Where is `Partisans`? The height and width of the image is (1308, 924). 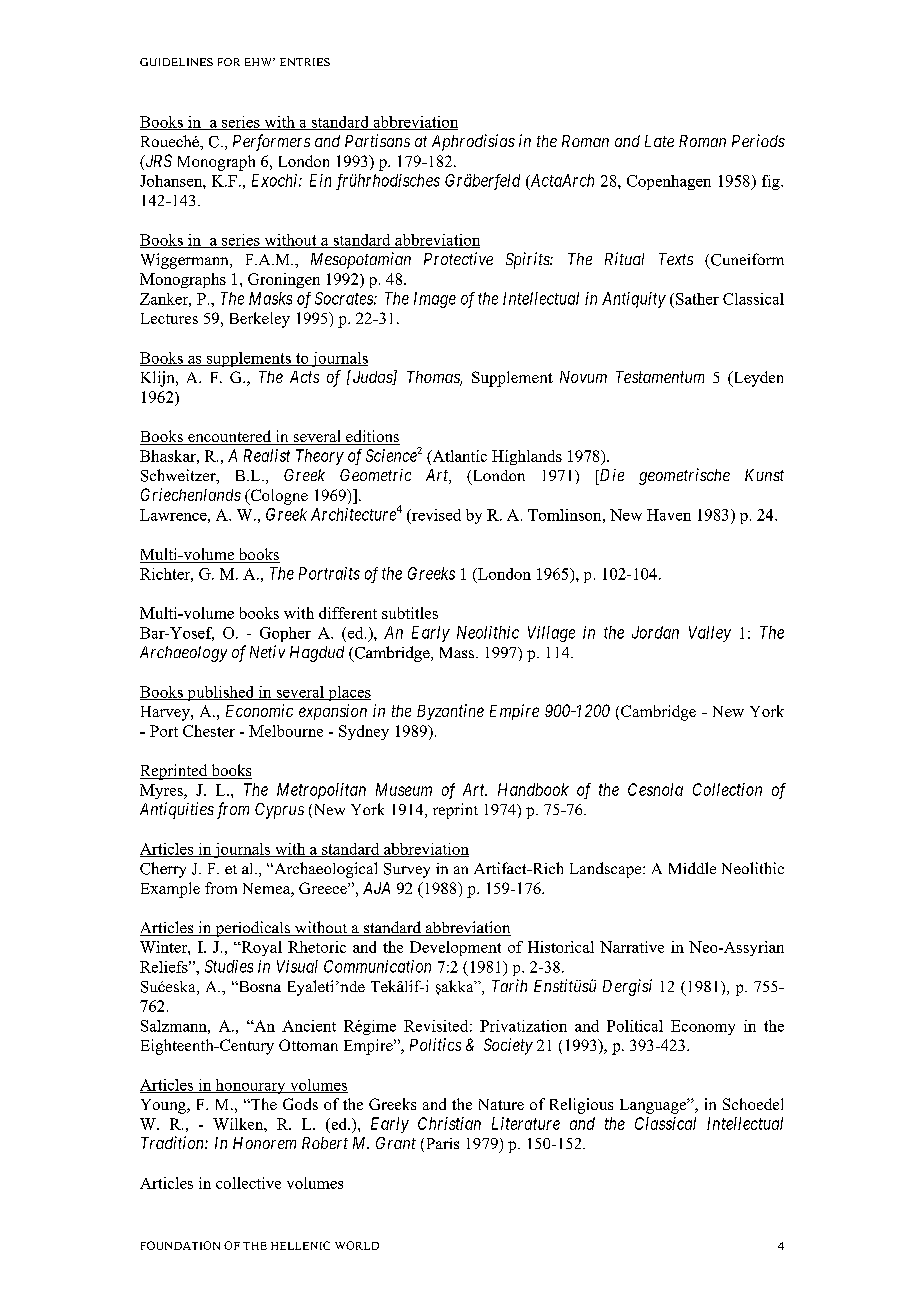
Partisans is located at coordinates (377, 140).
